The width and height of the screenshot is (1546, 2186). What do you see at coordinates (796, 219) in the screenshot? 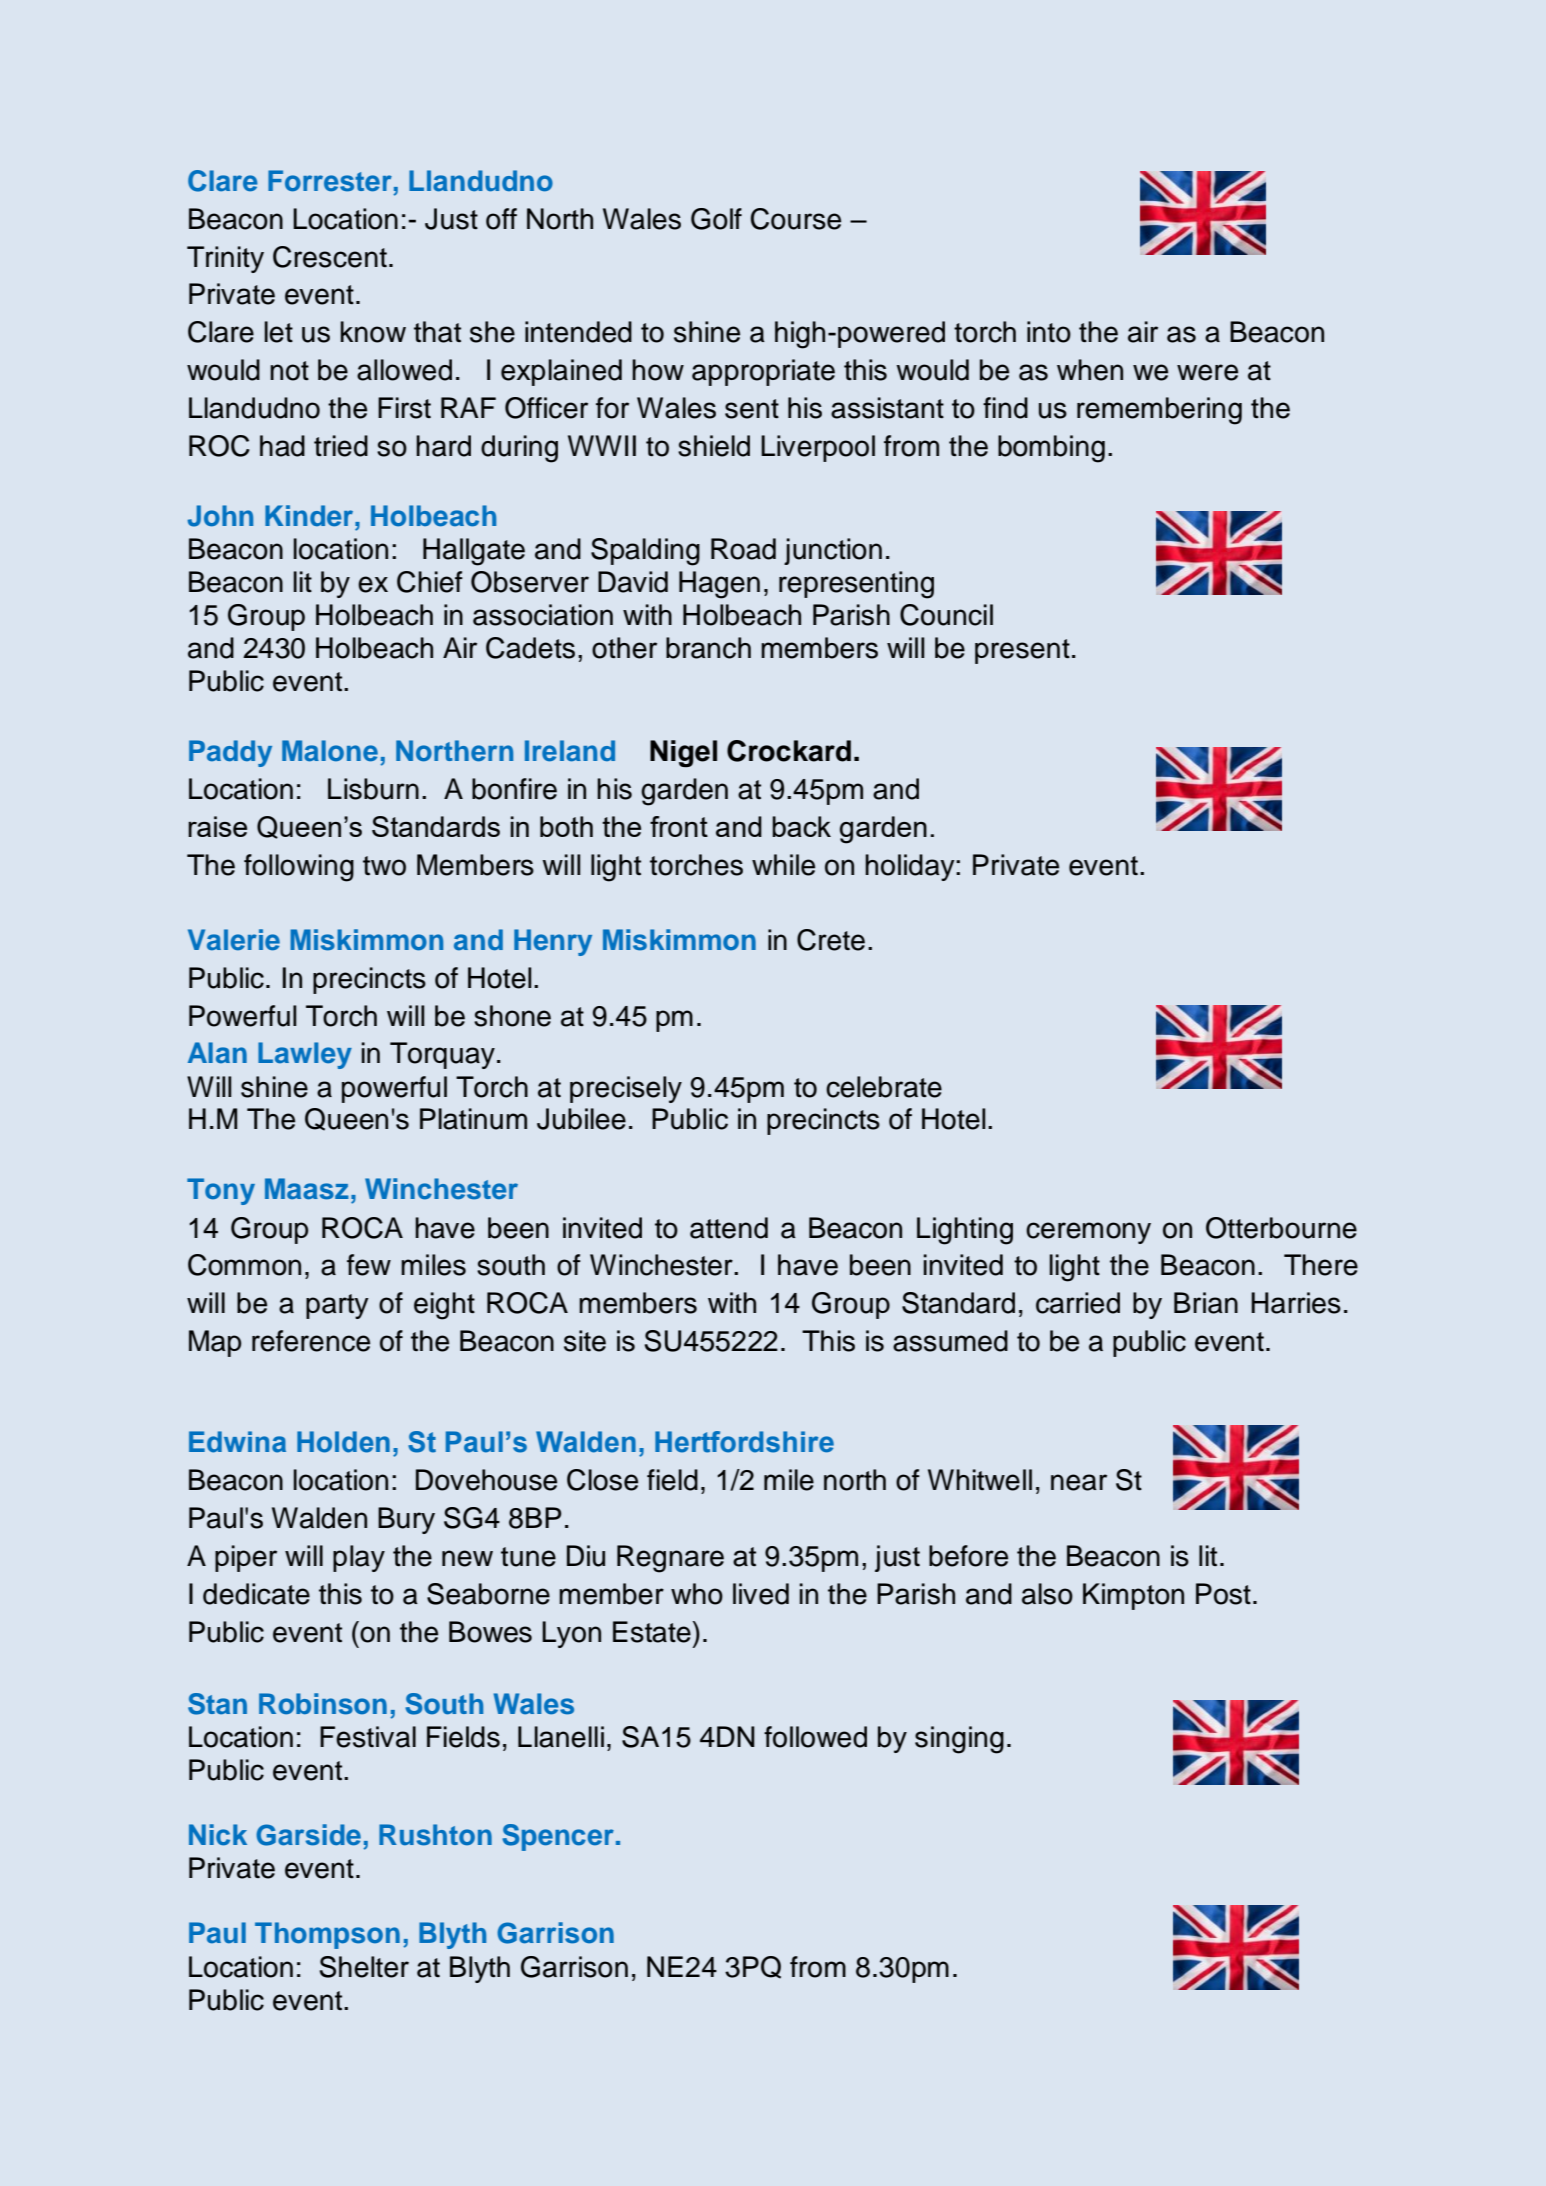
I see `Course` at bounding box center [796, 219].
